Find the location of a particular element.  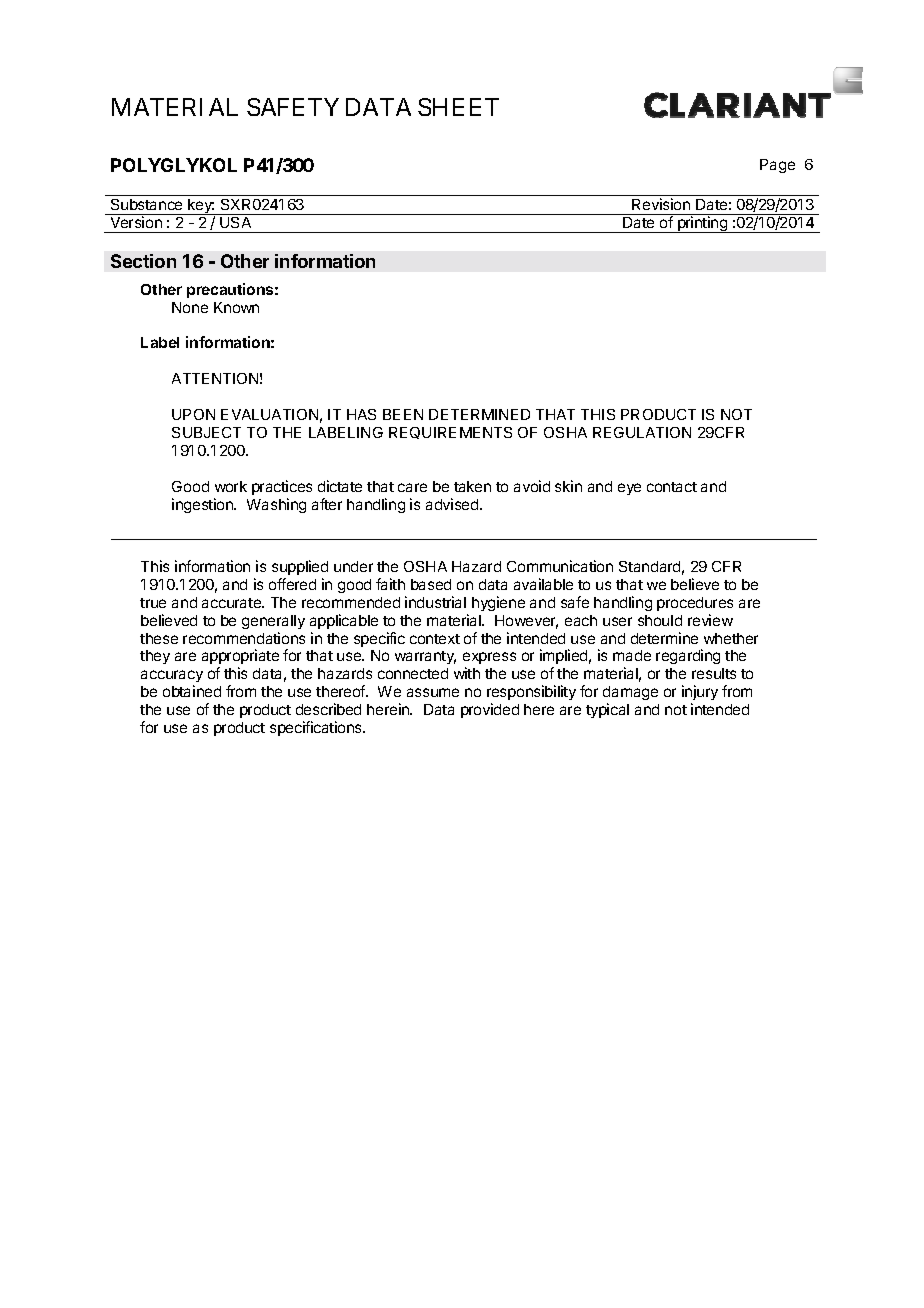

Known is located at coordinates (236, 307).
